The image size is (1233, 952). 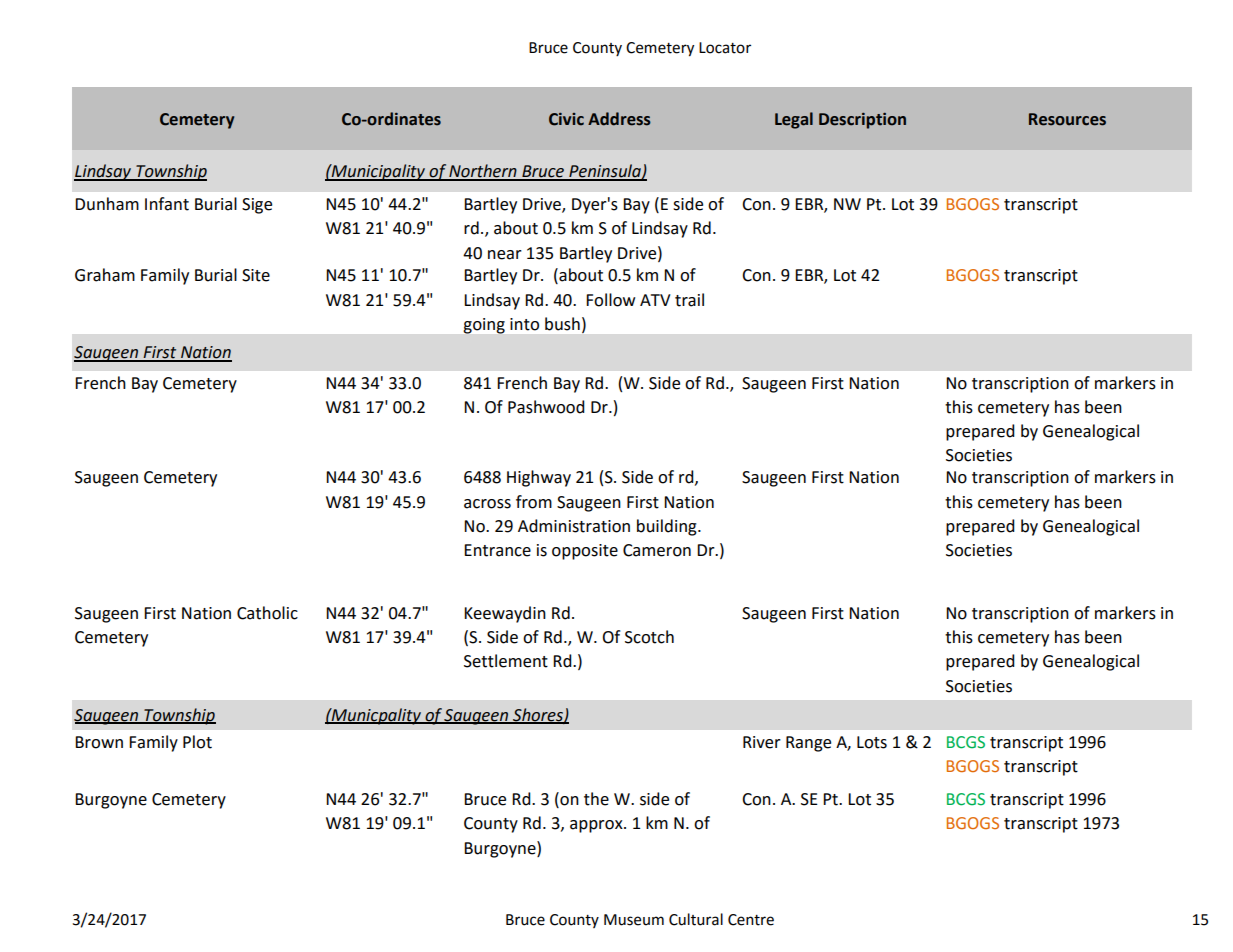 I want to click on Brown, so click(x=99, y=742).
